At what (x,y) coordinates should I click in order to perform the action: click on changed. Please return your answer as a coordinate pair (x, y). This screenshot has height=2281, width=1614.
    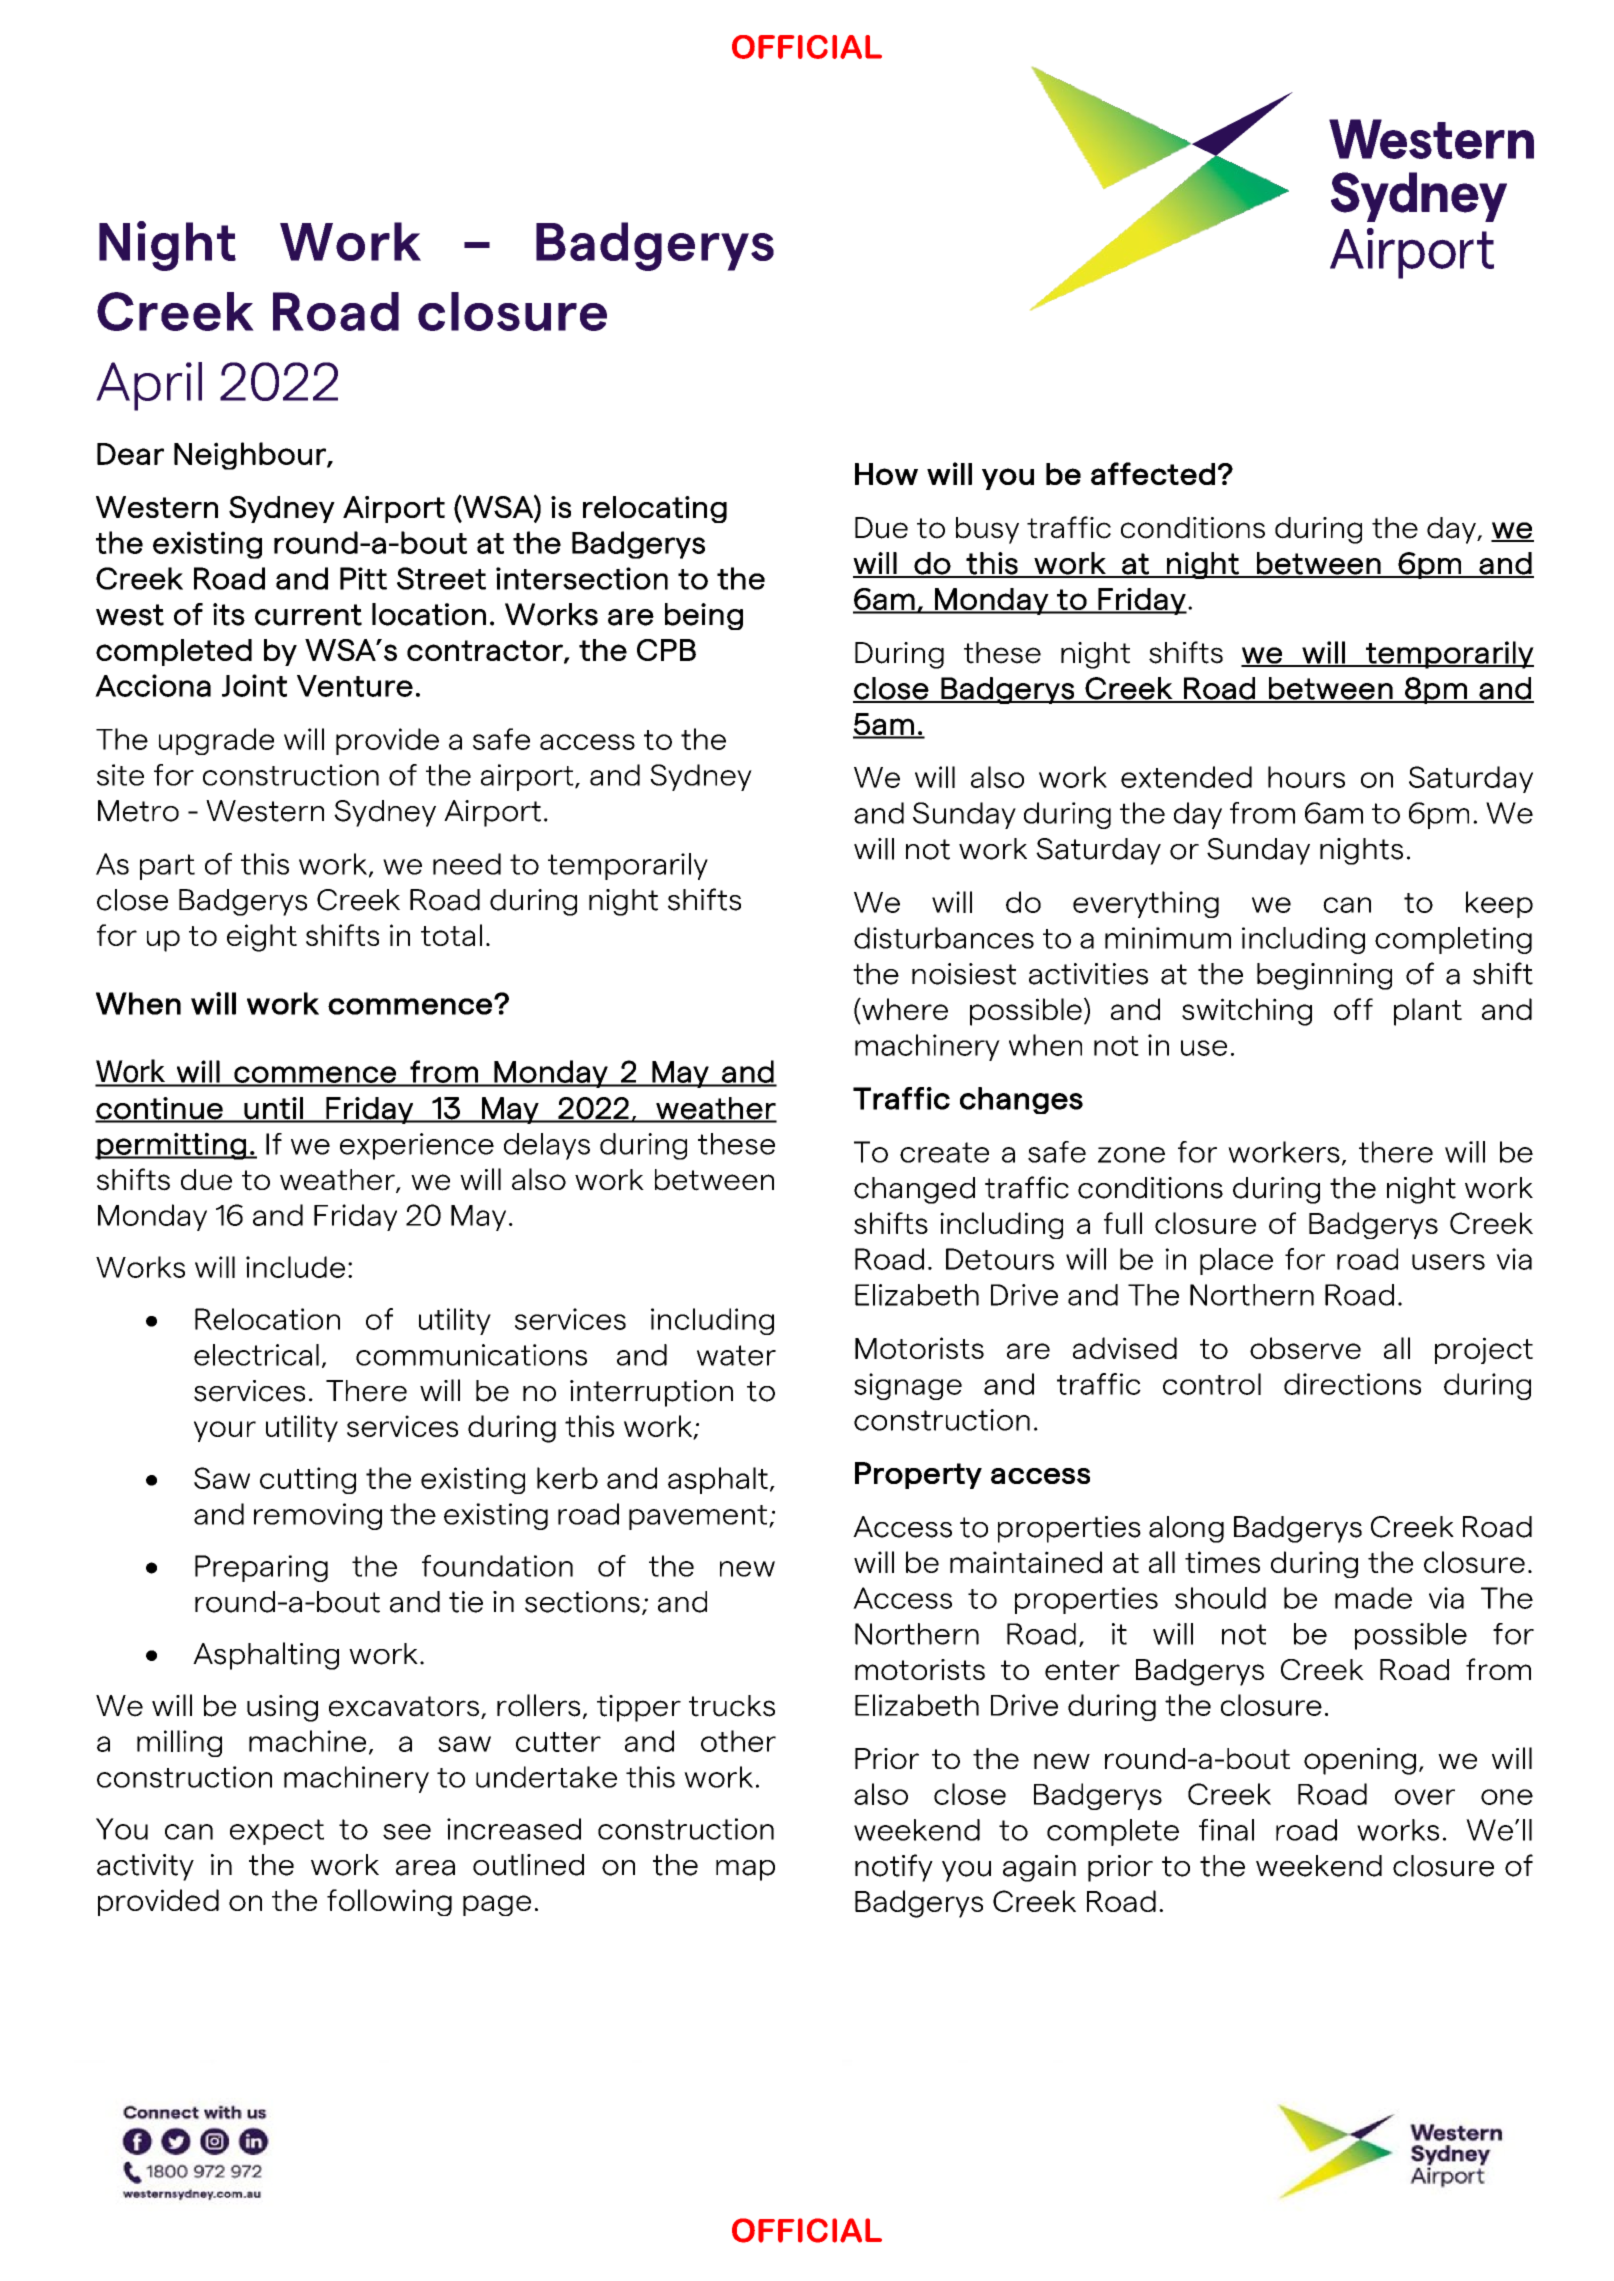
    Looking at the image, I should click on (914, 1190).
